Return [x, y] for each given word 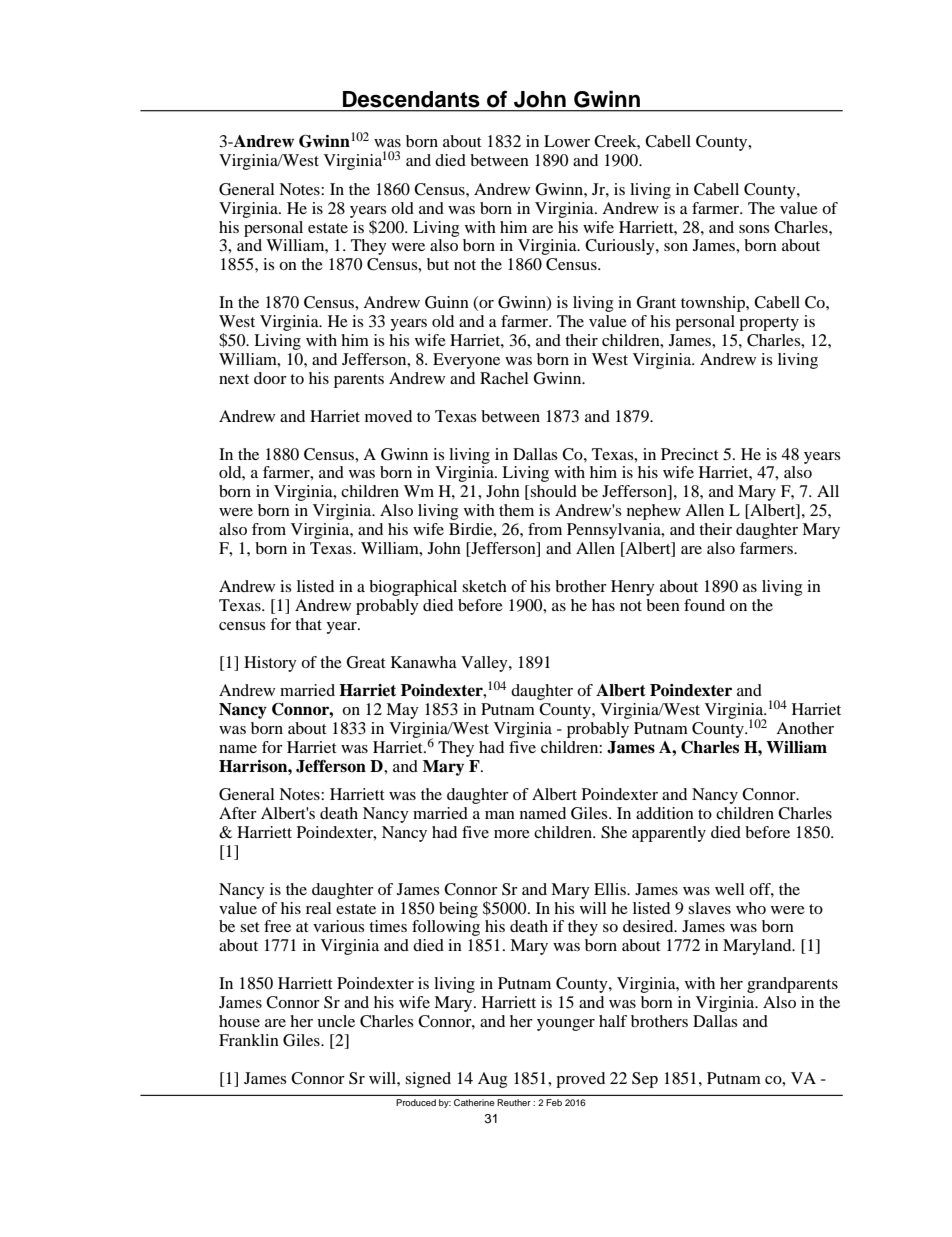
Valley [485, 664]
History [270, 664]
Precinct [690, 454]
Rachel [504, 378]
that [308, 624]
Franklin [249, 1040]
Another [805, 728]
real [319, 908]
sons [754, 229]
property [769, 324]
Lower [567, 141]
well [730, 889]
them [516, 510]
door [270, 378]
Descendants [411, 99]
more [512, 834]
